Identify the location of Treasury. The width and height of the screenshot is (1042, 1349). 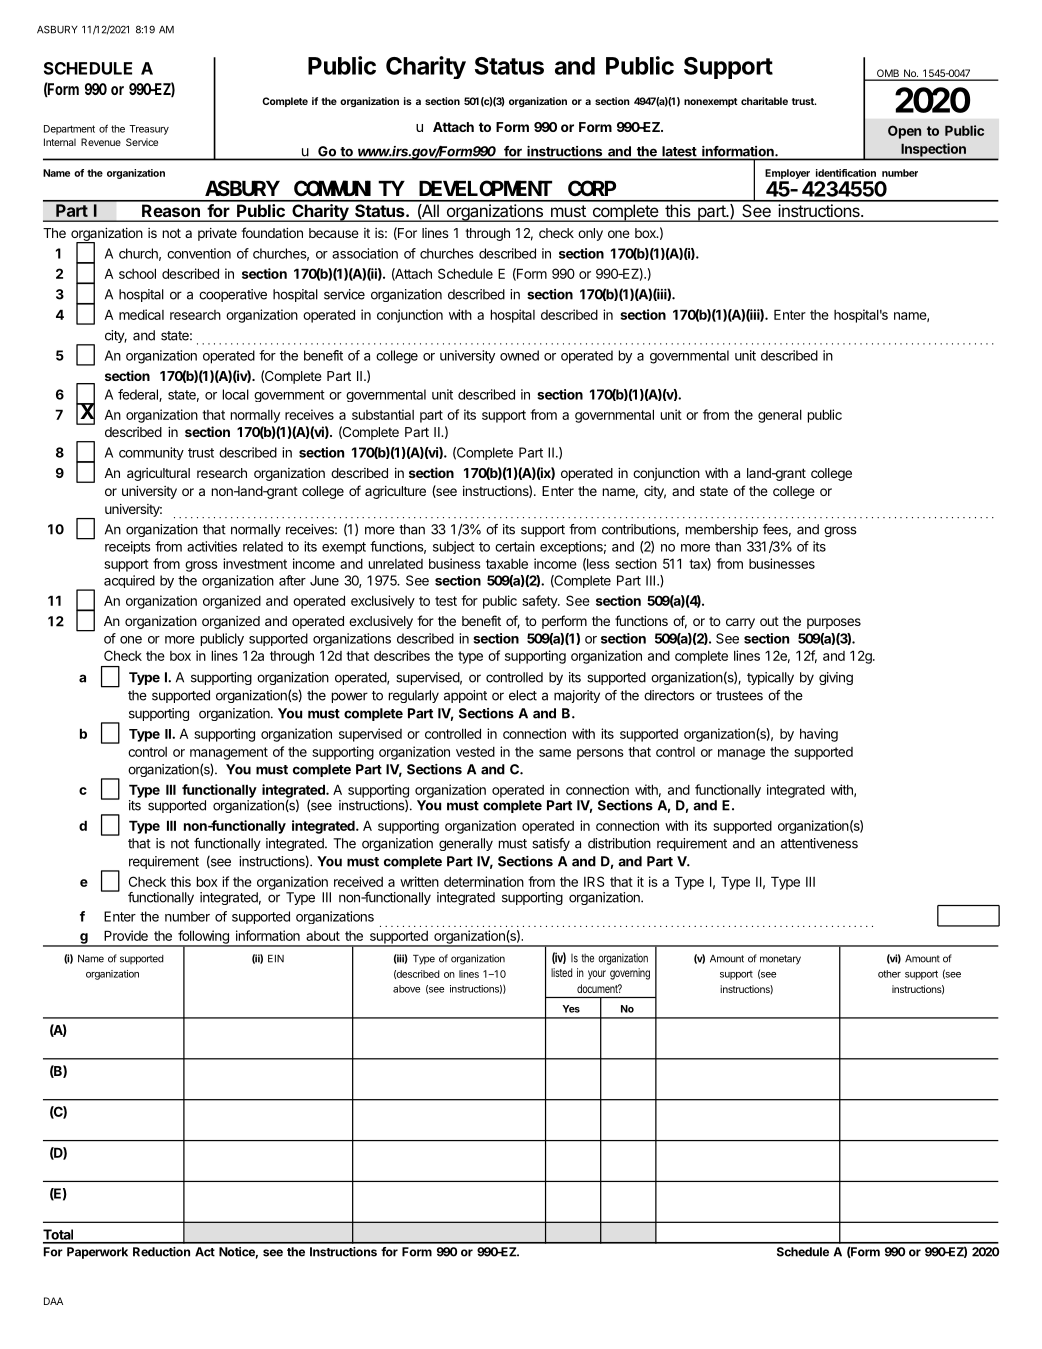
(149, 130).
